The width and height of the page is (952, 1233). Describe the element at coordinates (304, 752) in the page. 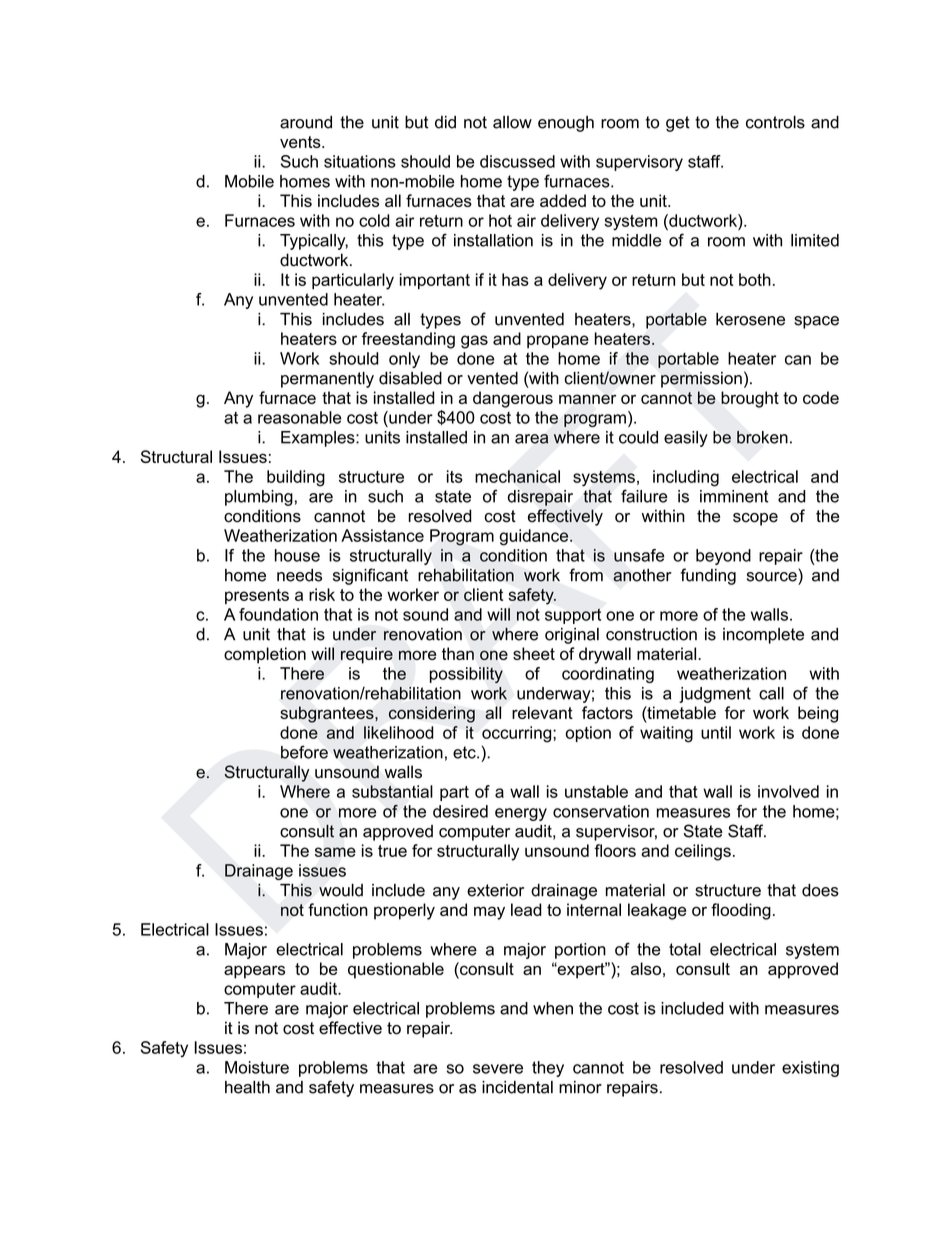

I see `before` at that location.
